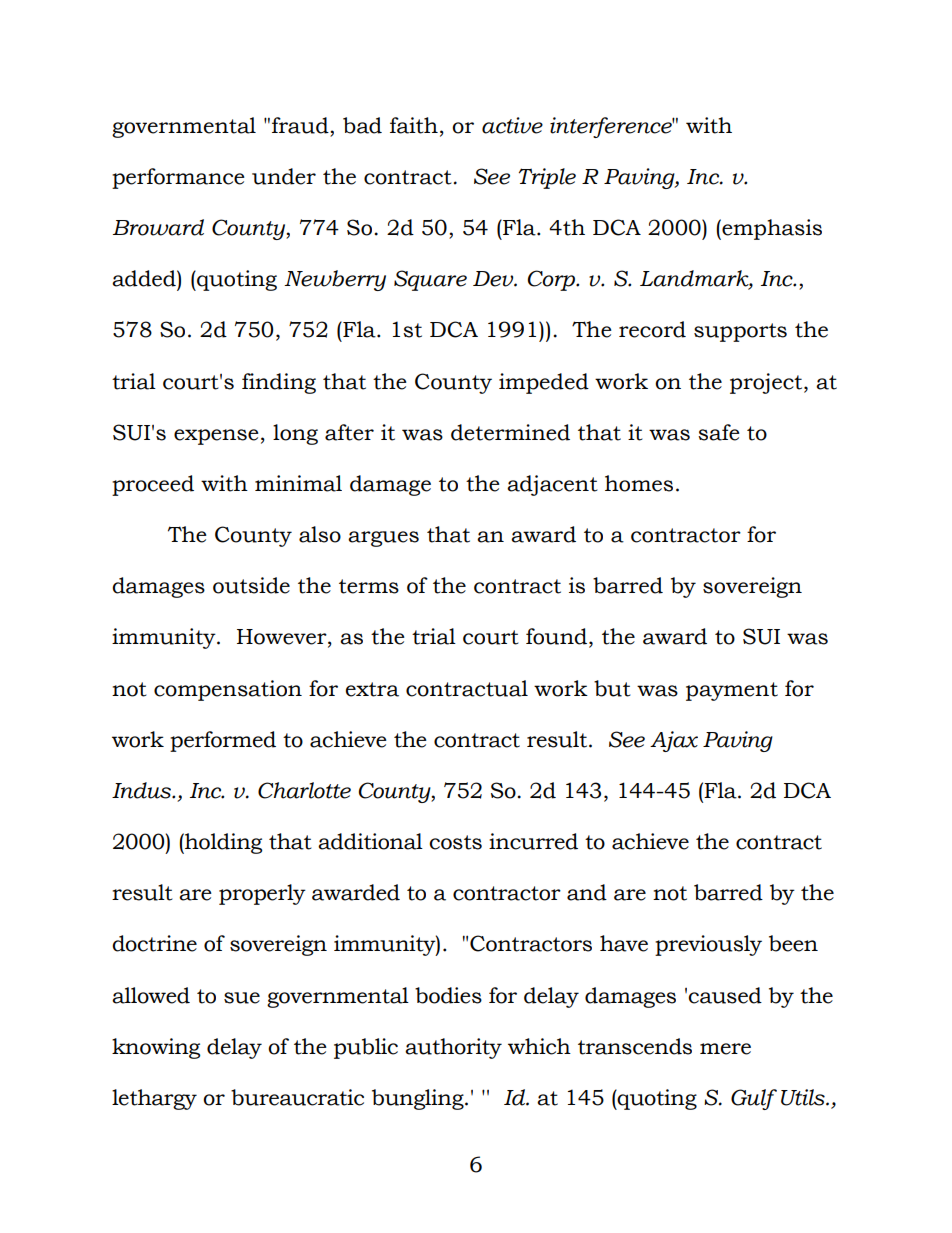 Image resolution: width=952 pixels, height=1233 pixels. I want to click on found, so click(556, 636).
